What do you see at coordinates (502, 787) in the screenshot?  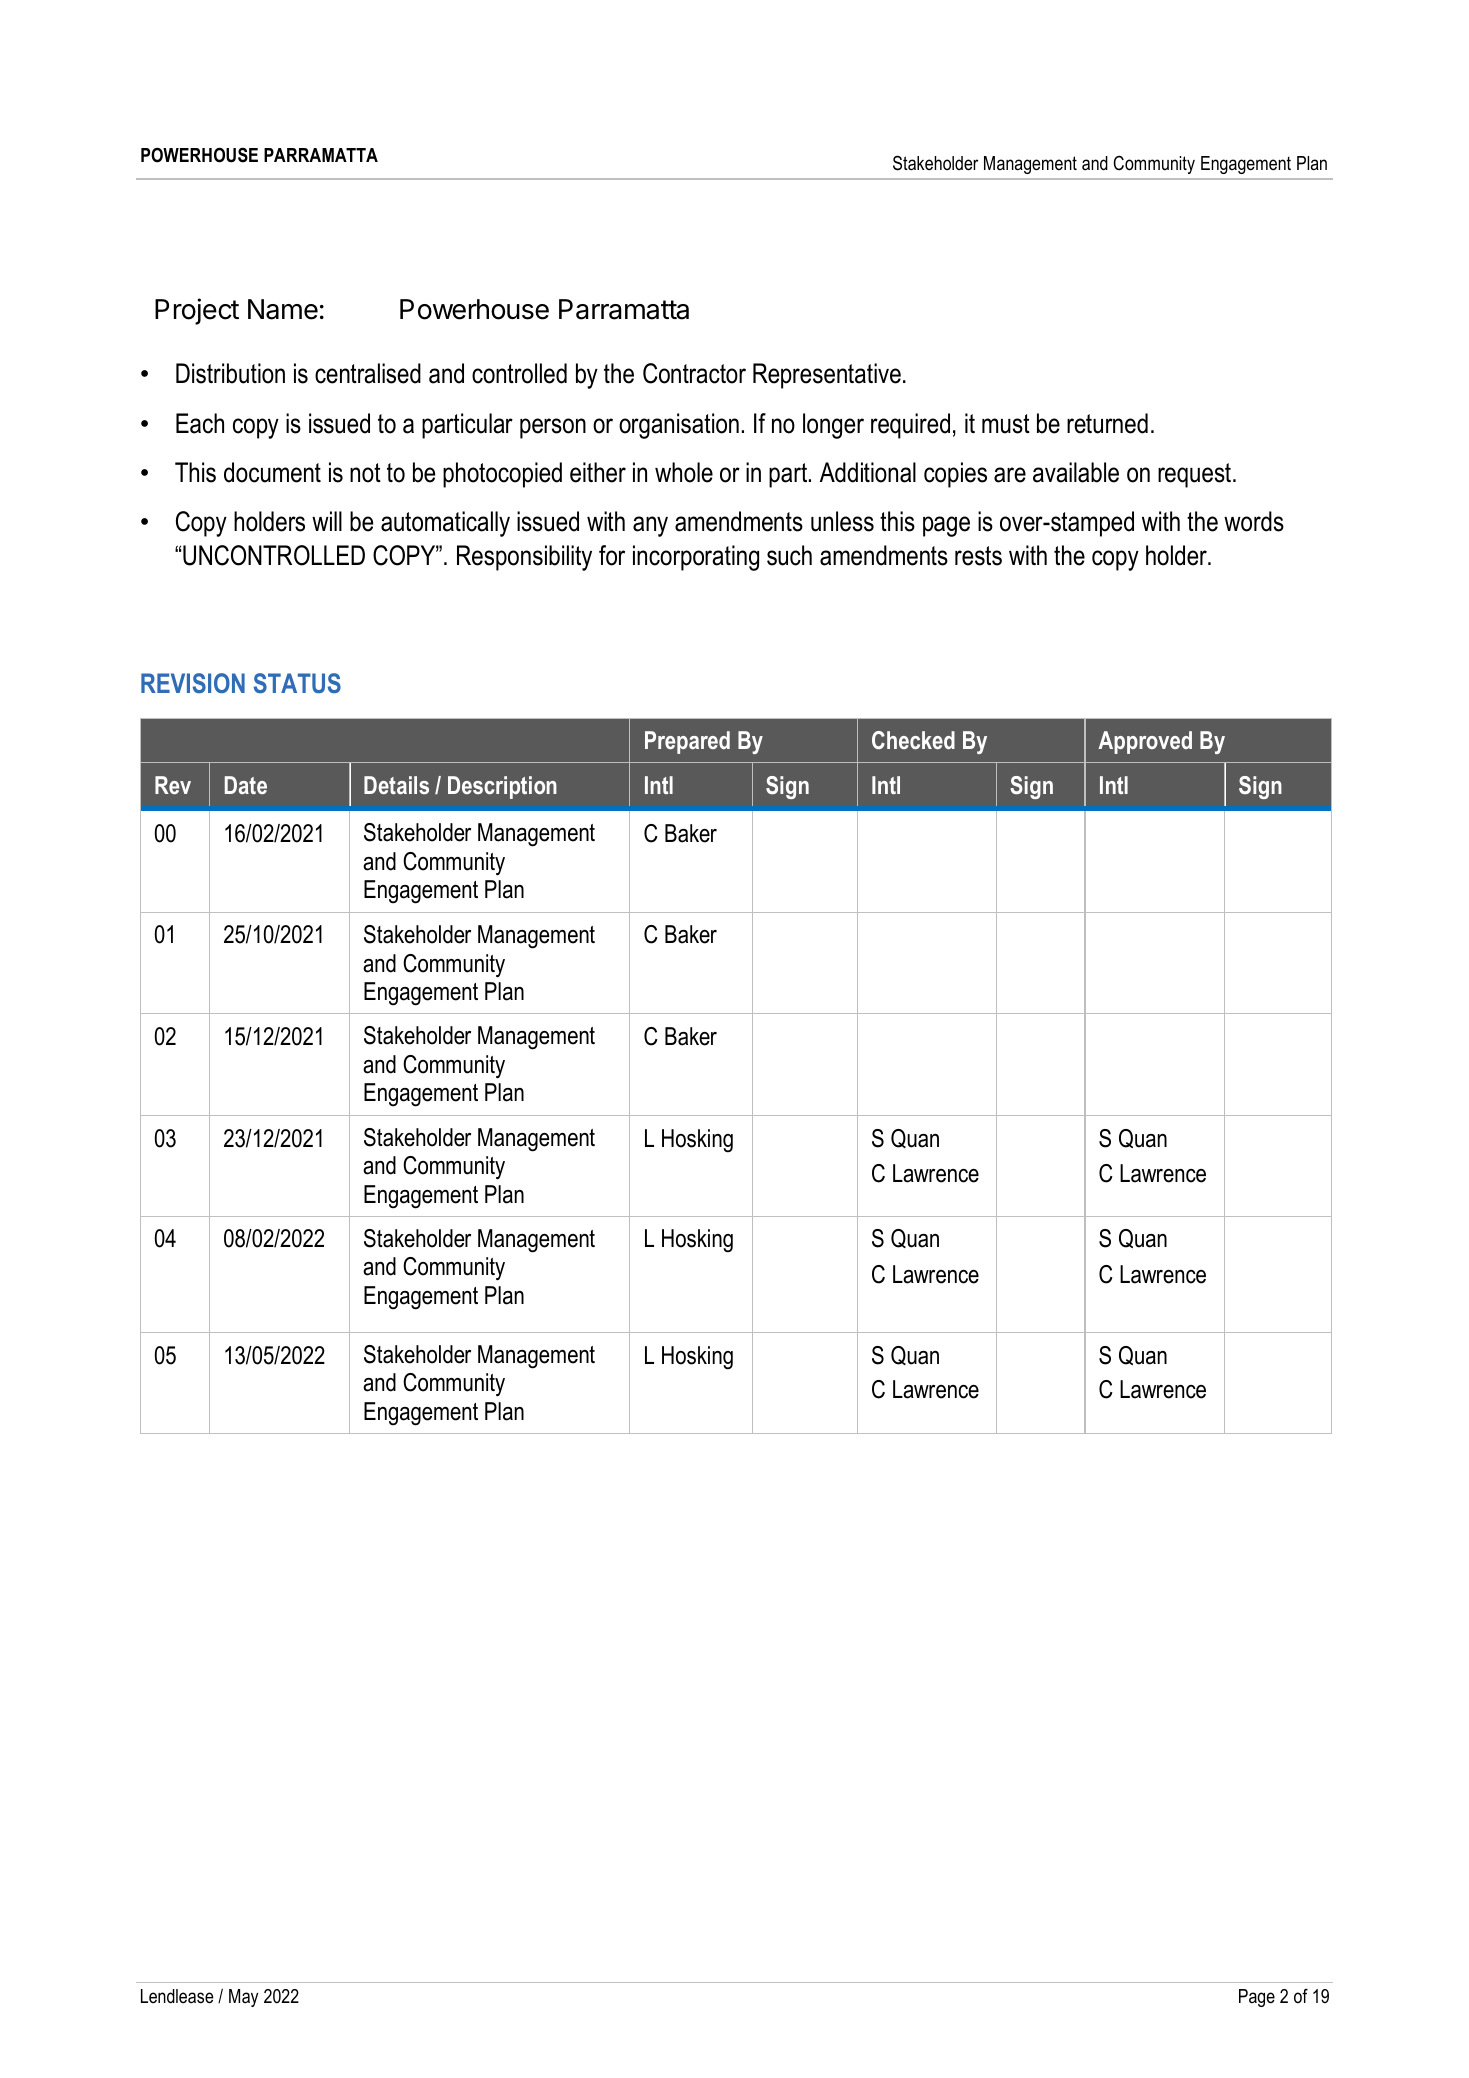 I see `Description` at bounding box center [502, 787].
